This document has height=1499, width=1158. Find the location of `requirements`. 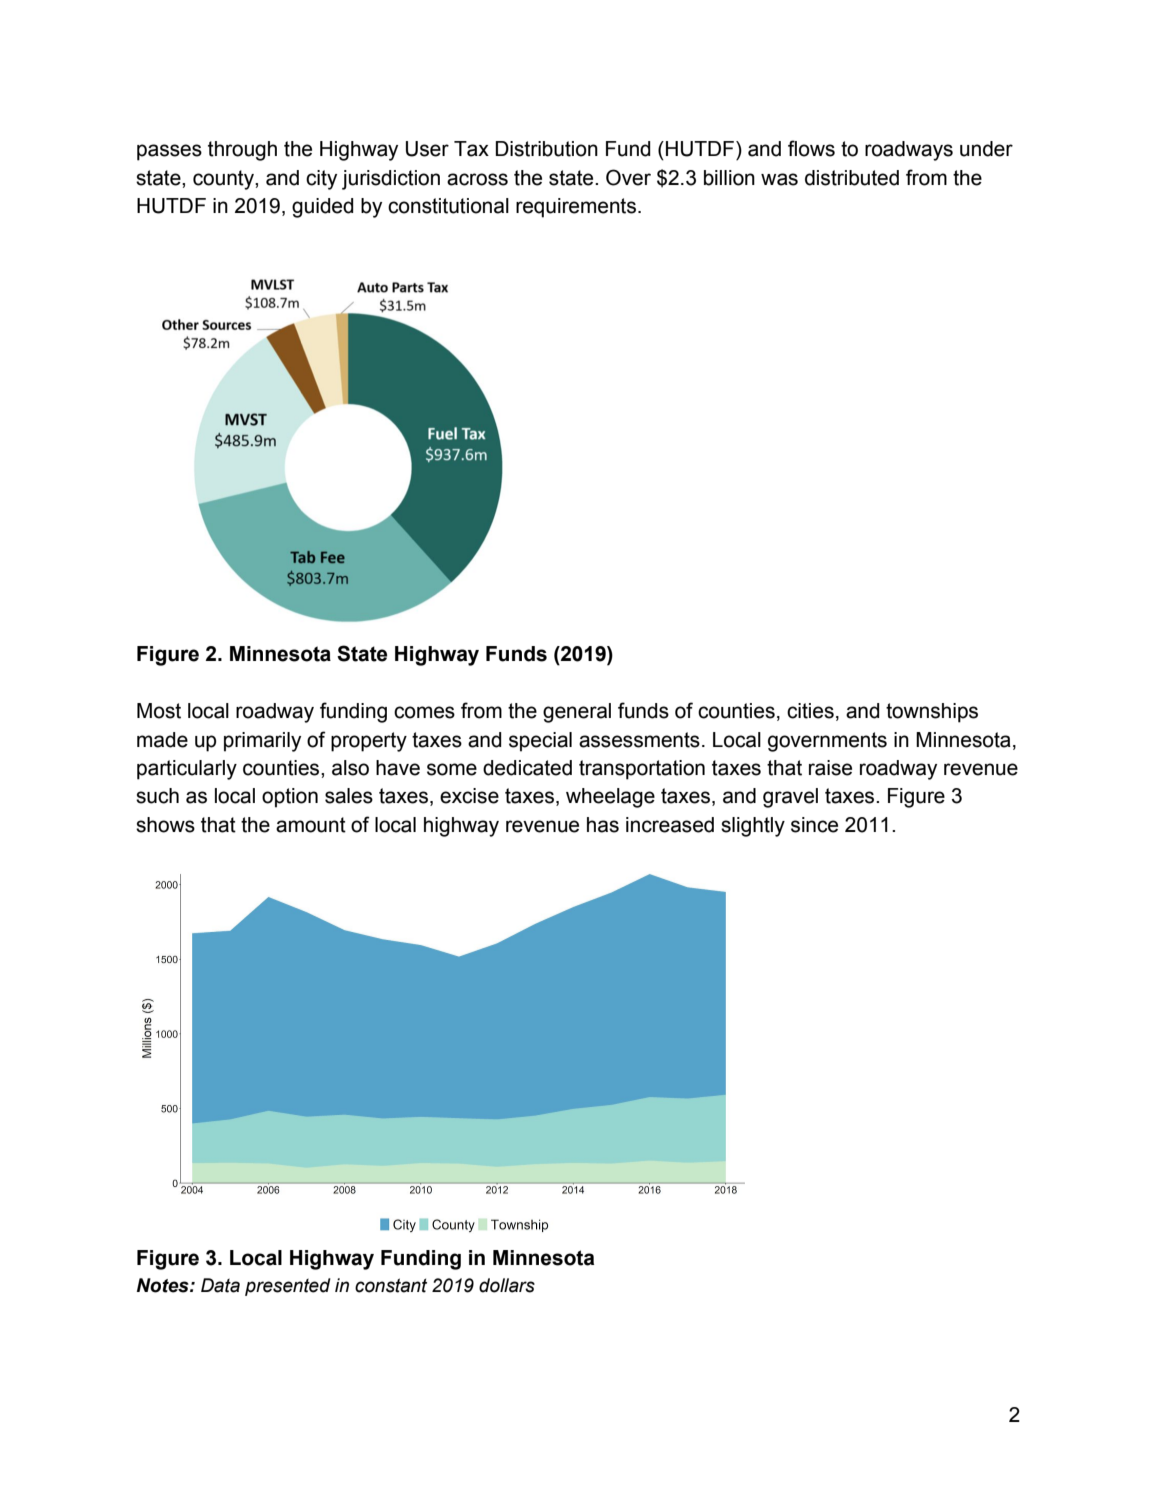

requirements is located at coordinates (576, 208).
